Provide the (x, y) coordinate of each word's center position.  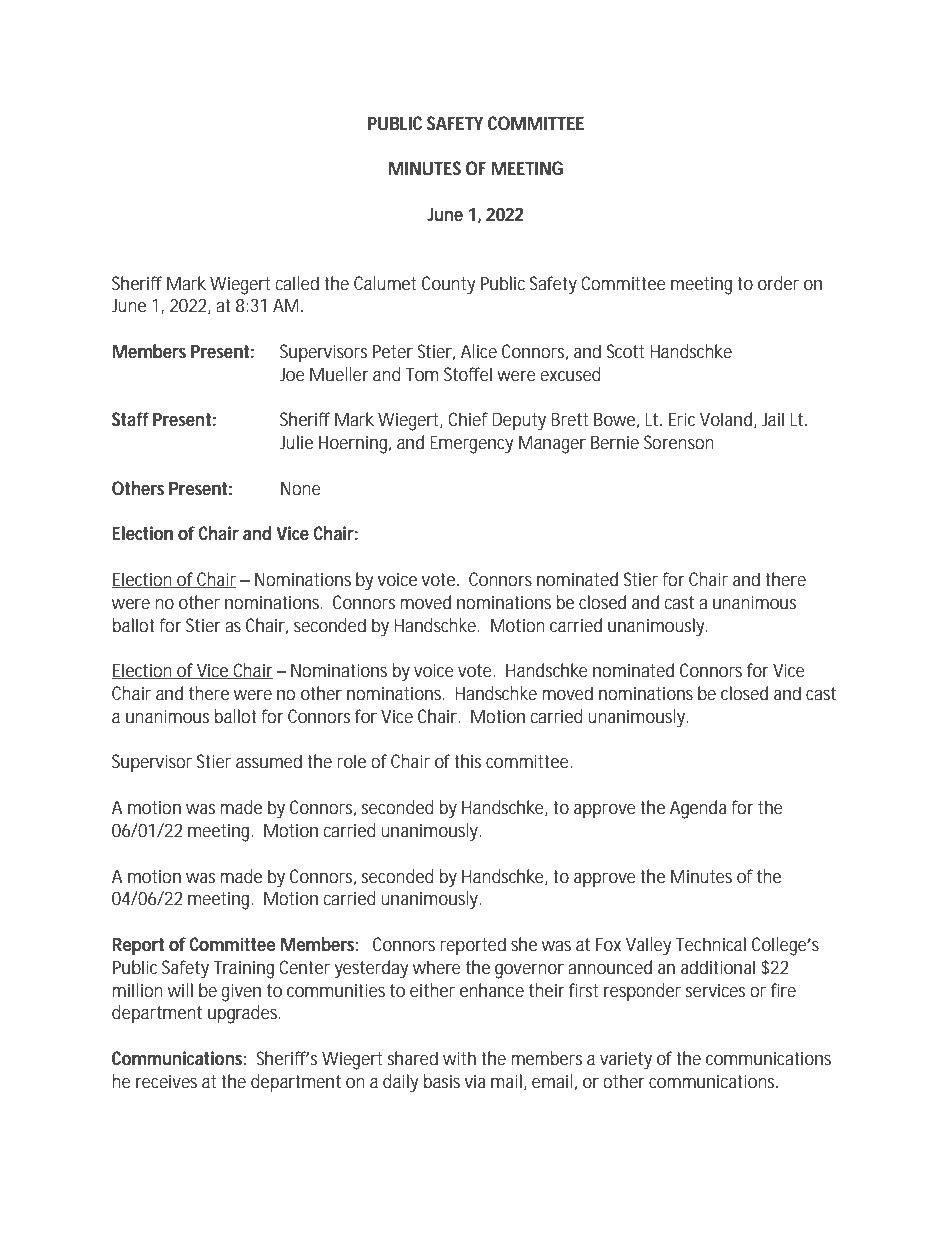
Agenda (698, 809)
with (459, 1058)
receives (166, 1081)
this (467, 761)
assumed (269, 761)
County (448, 285)
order (778, 283)
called (297, 283)
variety (626, 1060)
